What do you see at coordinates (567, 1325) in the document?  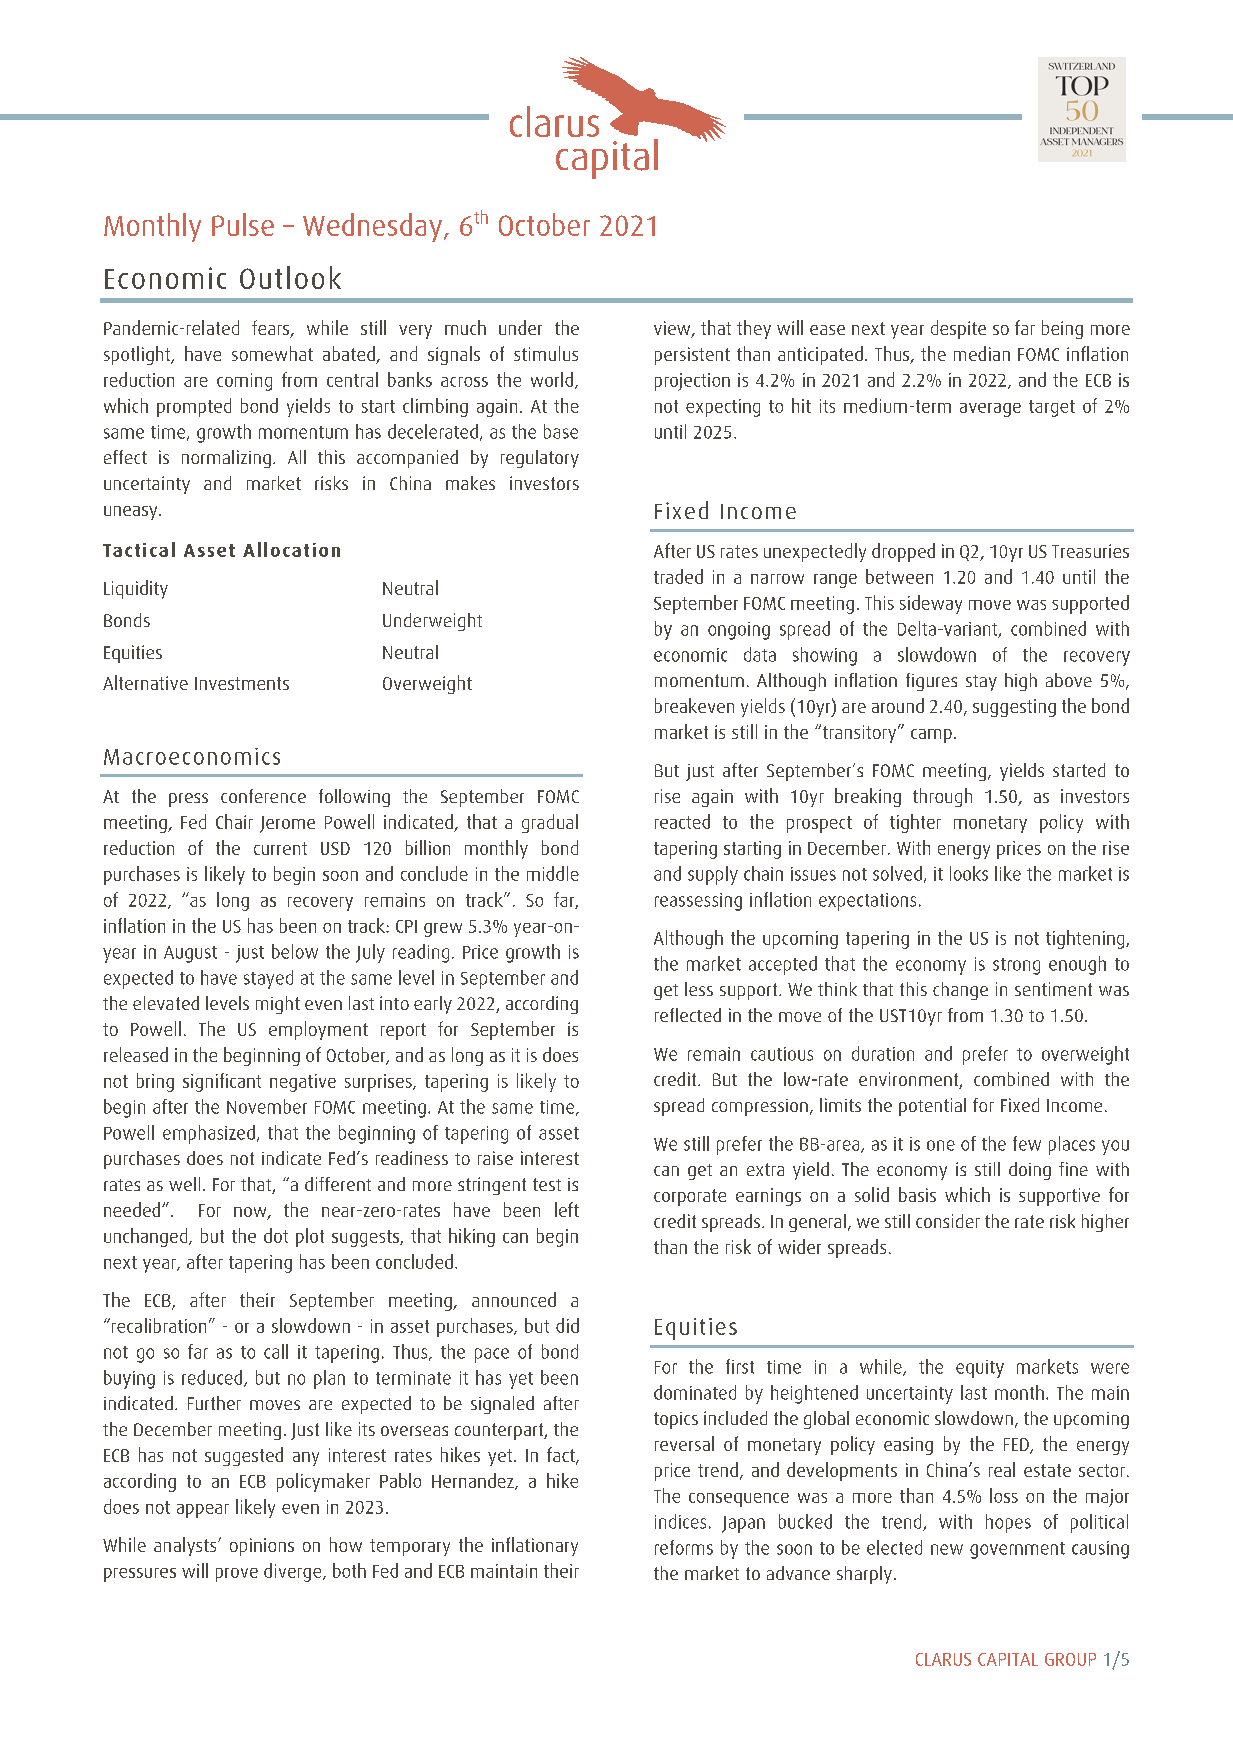 I see `did` at bounding box center [567, 1325].
